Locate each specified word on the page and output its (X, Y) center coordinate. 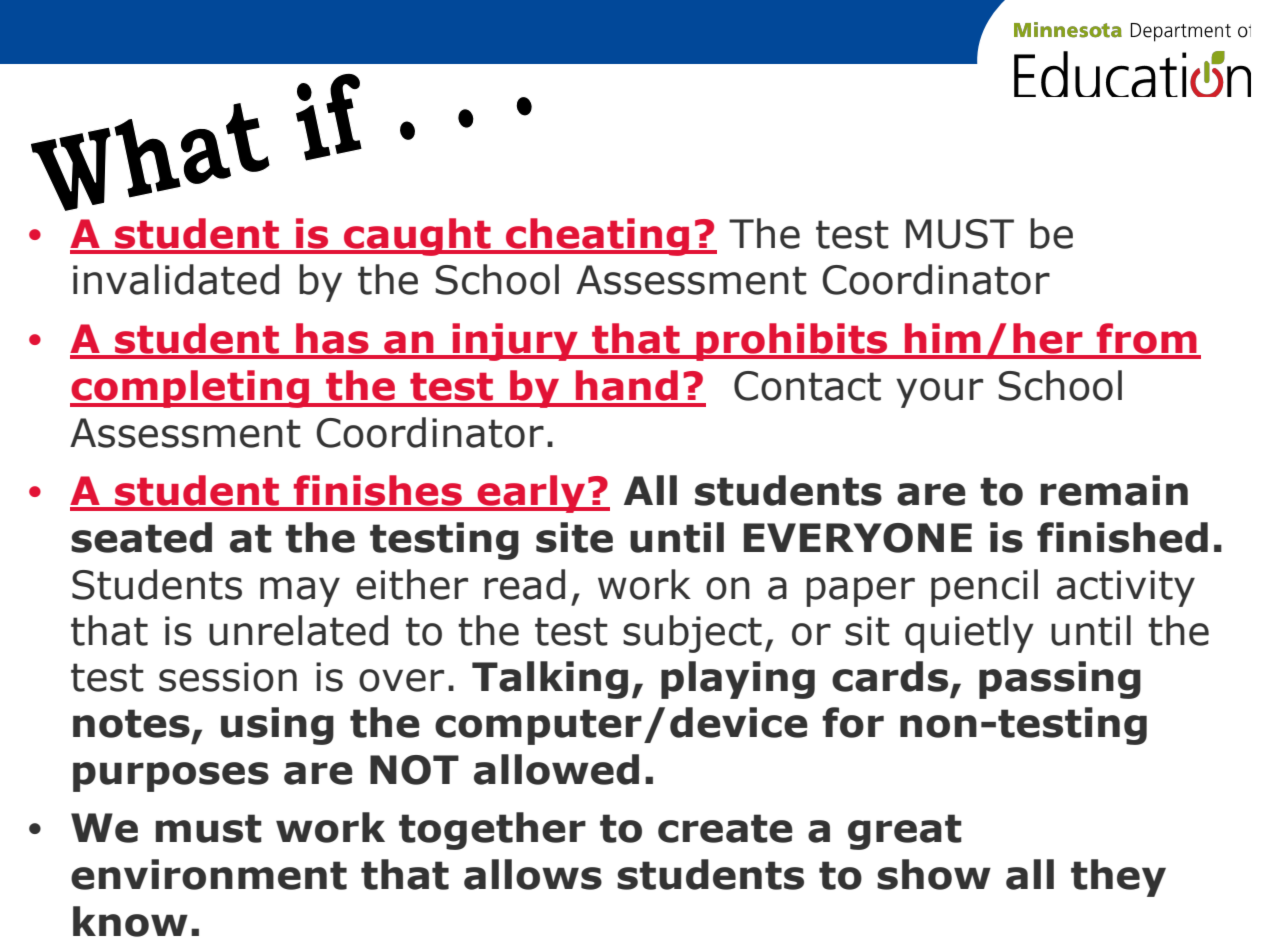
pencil (984, 588)
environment (209, 874)
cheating (598, 237)
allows (533, 874)
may (300, 592)
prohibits (792, 342)
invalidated (176, 279)
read (524, 584)
